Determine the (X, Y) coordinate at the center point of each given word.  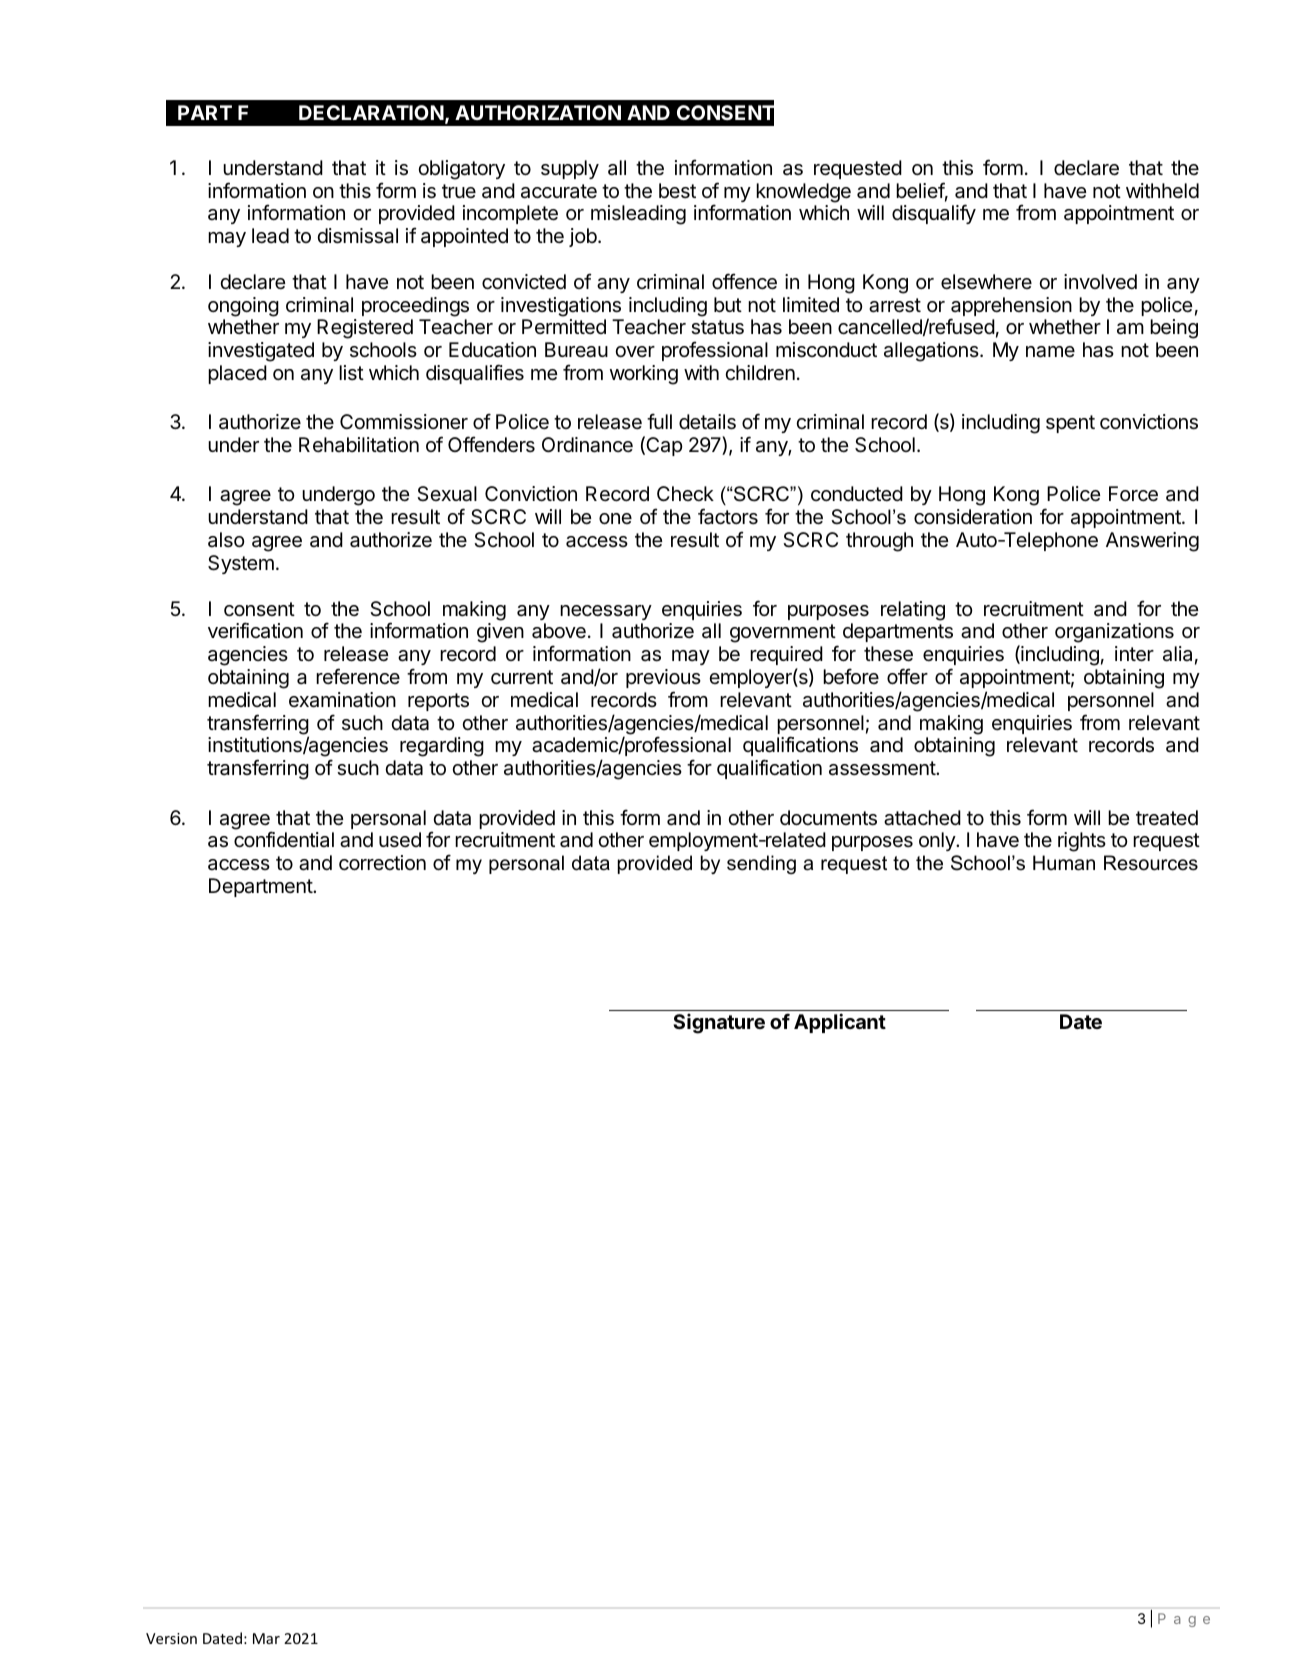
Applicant (840, 1023)
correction (382, 862)
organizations (1114, 633)
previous (663, 678)
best (677, 191)
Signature (719, 1023)
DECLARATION (371, 112)
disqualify (934, 214)
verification (255, 630)
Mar (266, 1638)
